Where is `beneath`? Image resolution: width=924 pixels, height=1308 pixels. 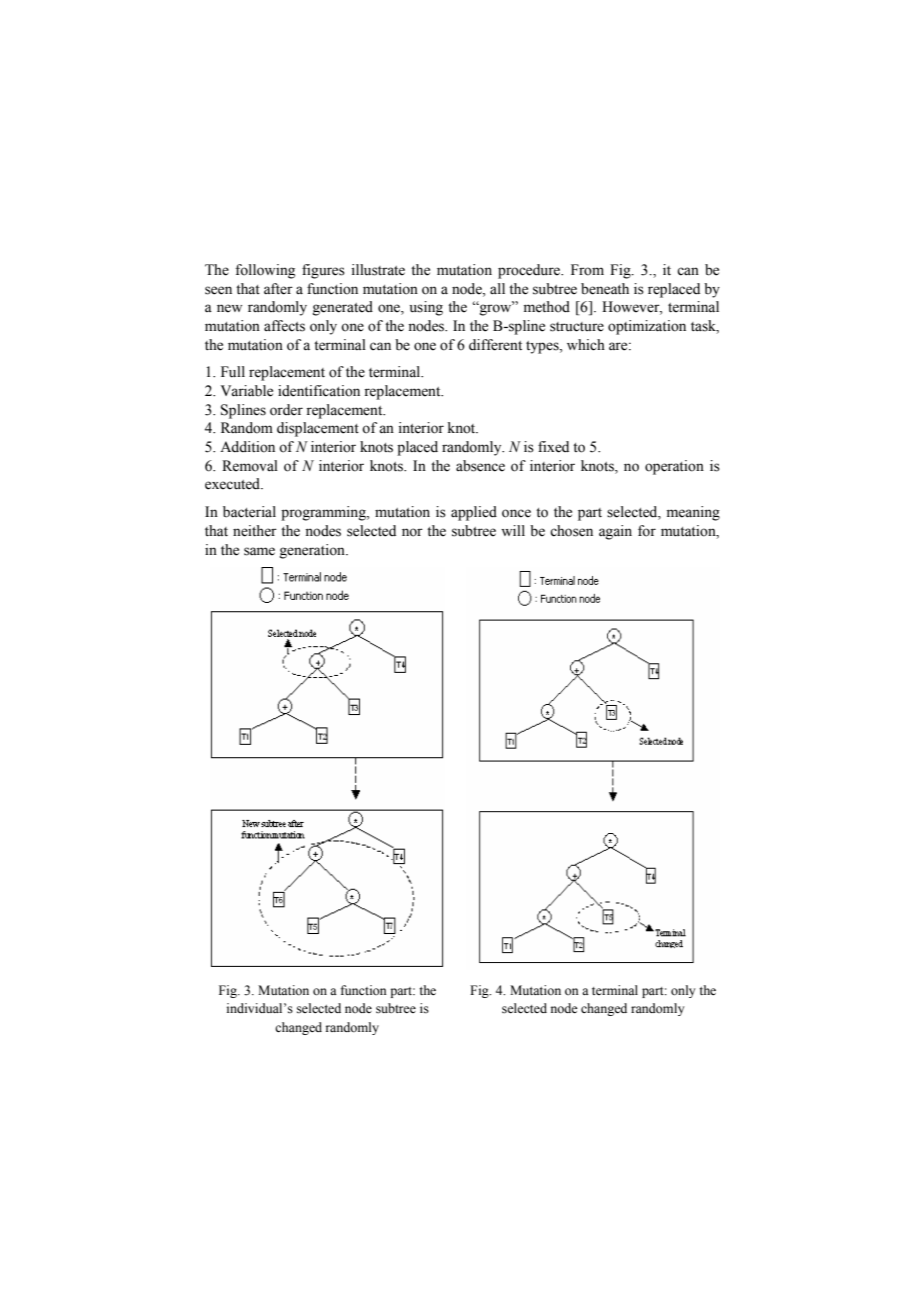
beneath is located at coordinates (605, 289).
